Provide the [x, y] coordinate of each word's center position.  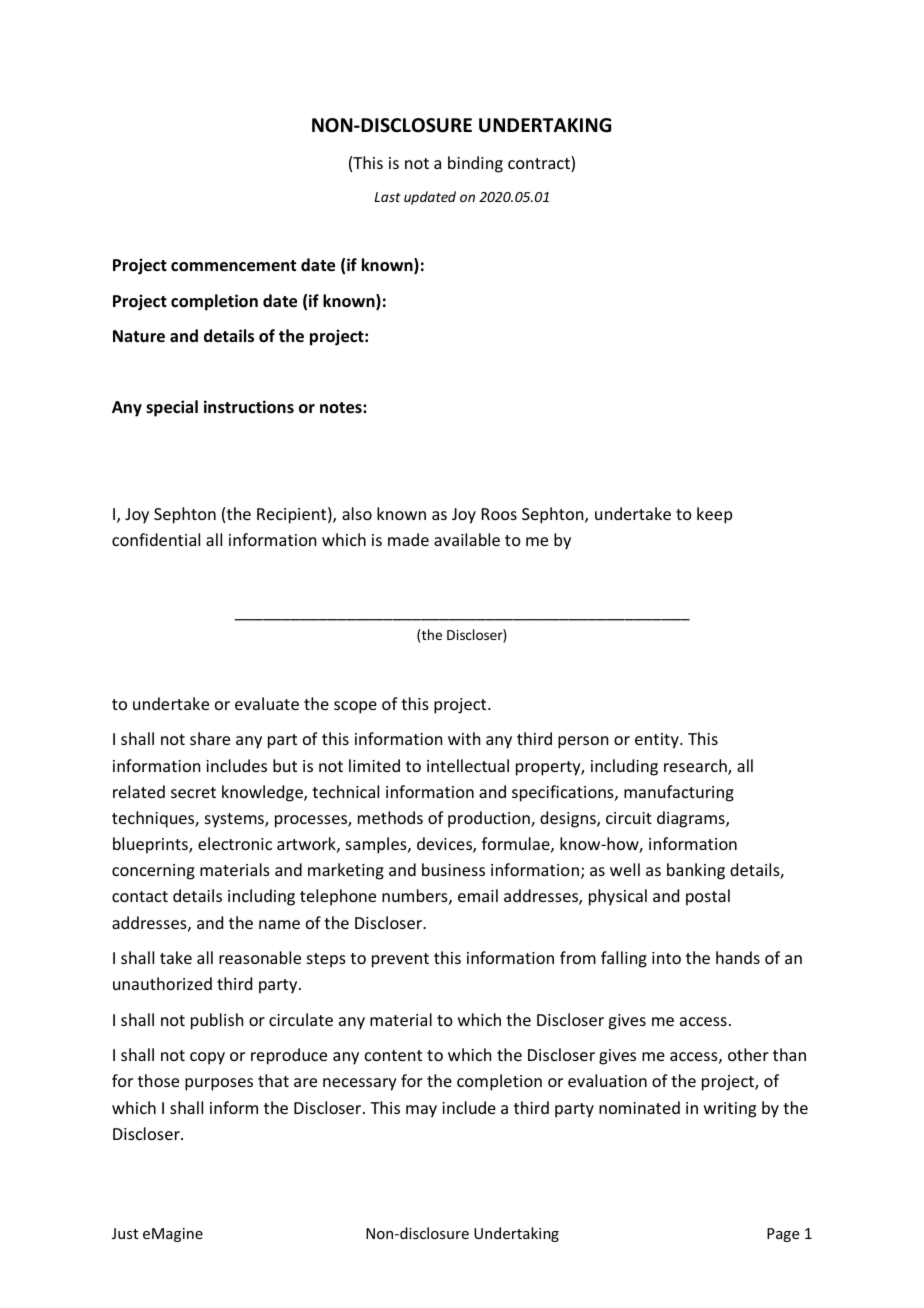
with [464, 738]
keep [714, 515]
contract [540, 164]
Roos [499, 514]
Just [125, 1233]
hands [738, 957]
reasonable [260, 957]
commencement [233, 266]
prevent [400, 960]
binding [475, 164]
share [210, 738]
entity [658, 741]
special [172, 408]
